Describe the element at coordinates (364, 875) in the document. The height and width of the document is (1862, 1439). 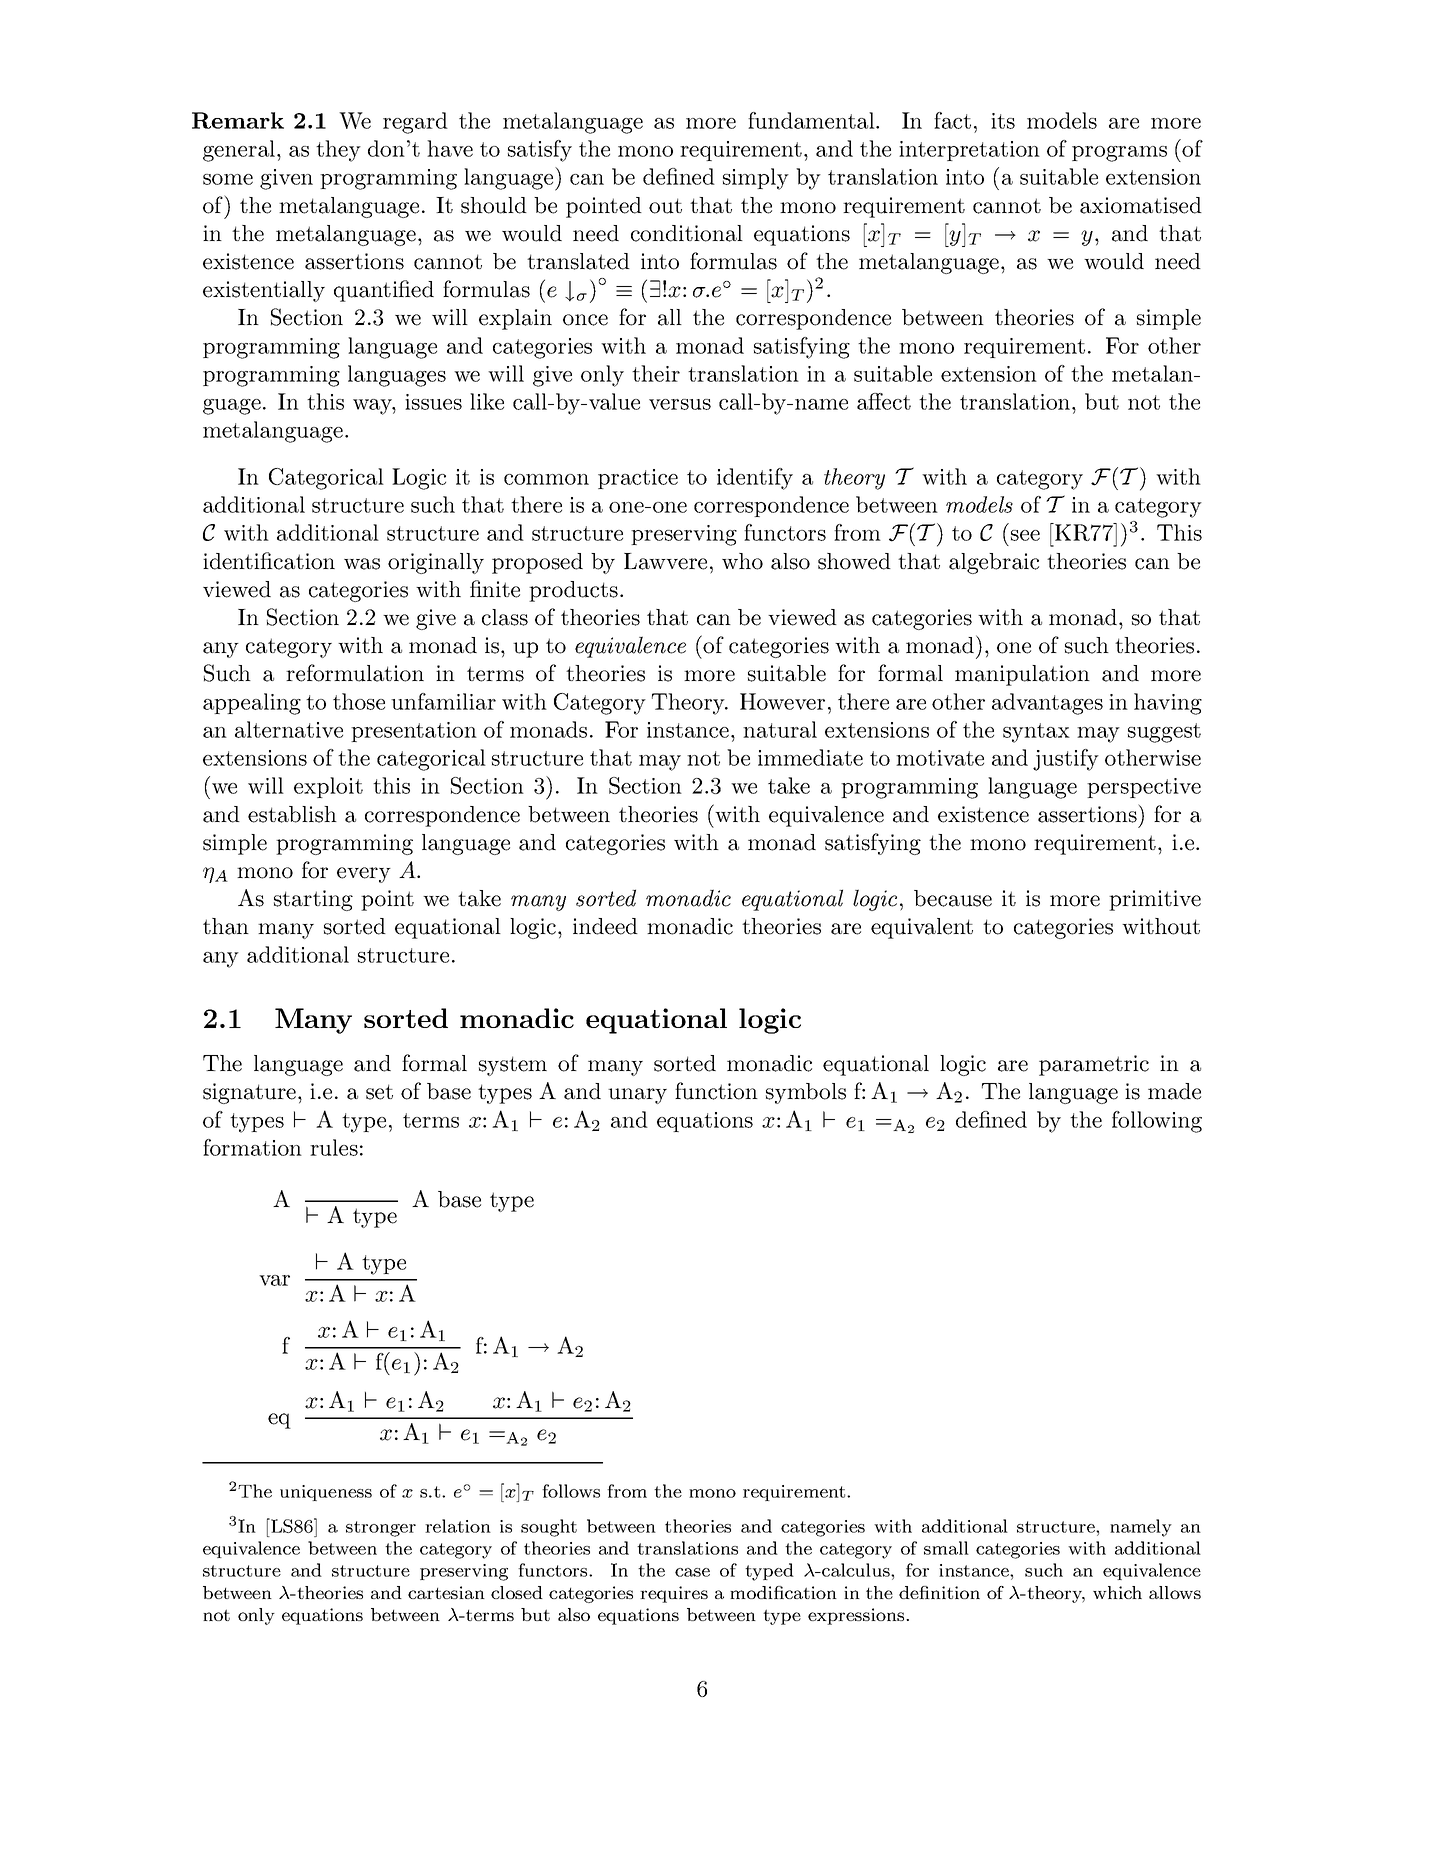
I see `every` at that location.
